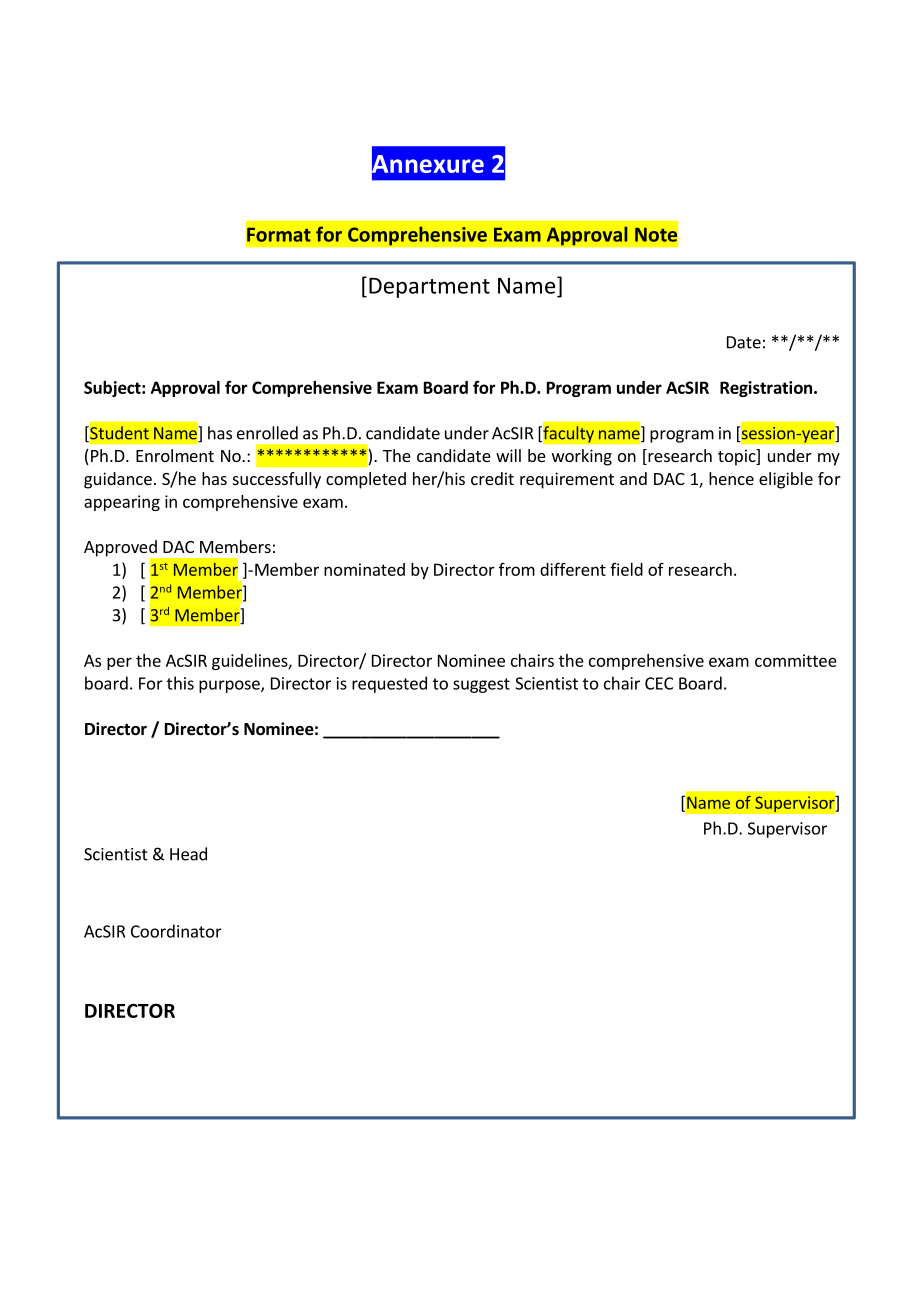 The height and width of the image is (1307, 924). Describe the element at coordinates (508, 455) in the image. I see `will` at that location.
